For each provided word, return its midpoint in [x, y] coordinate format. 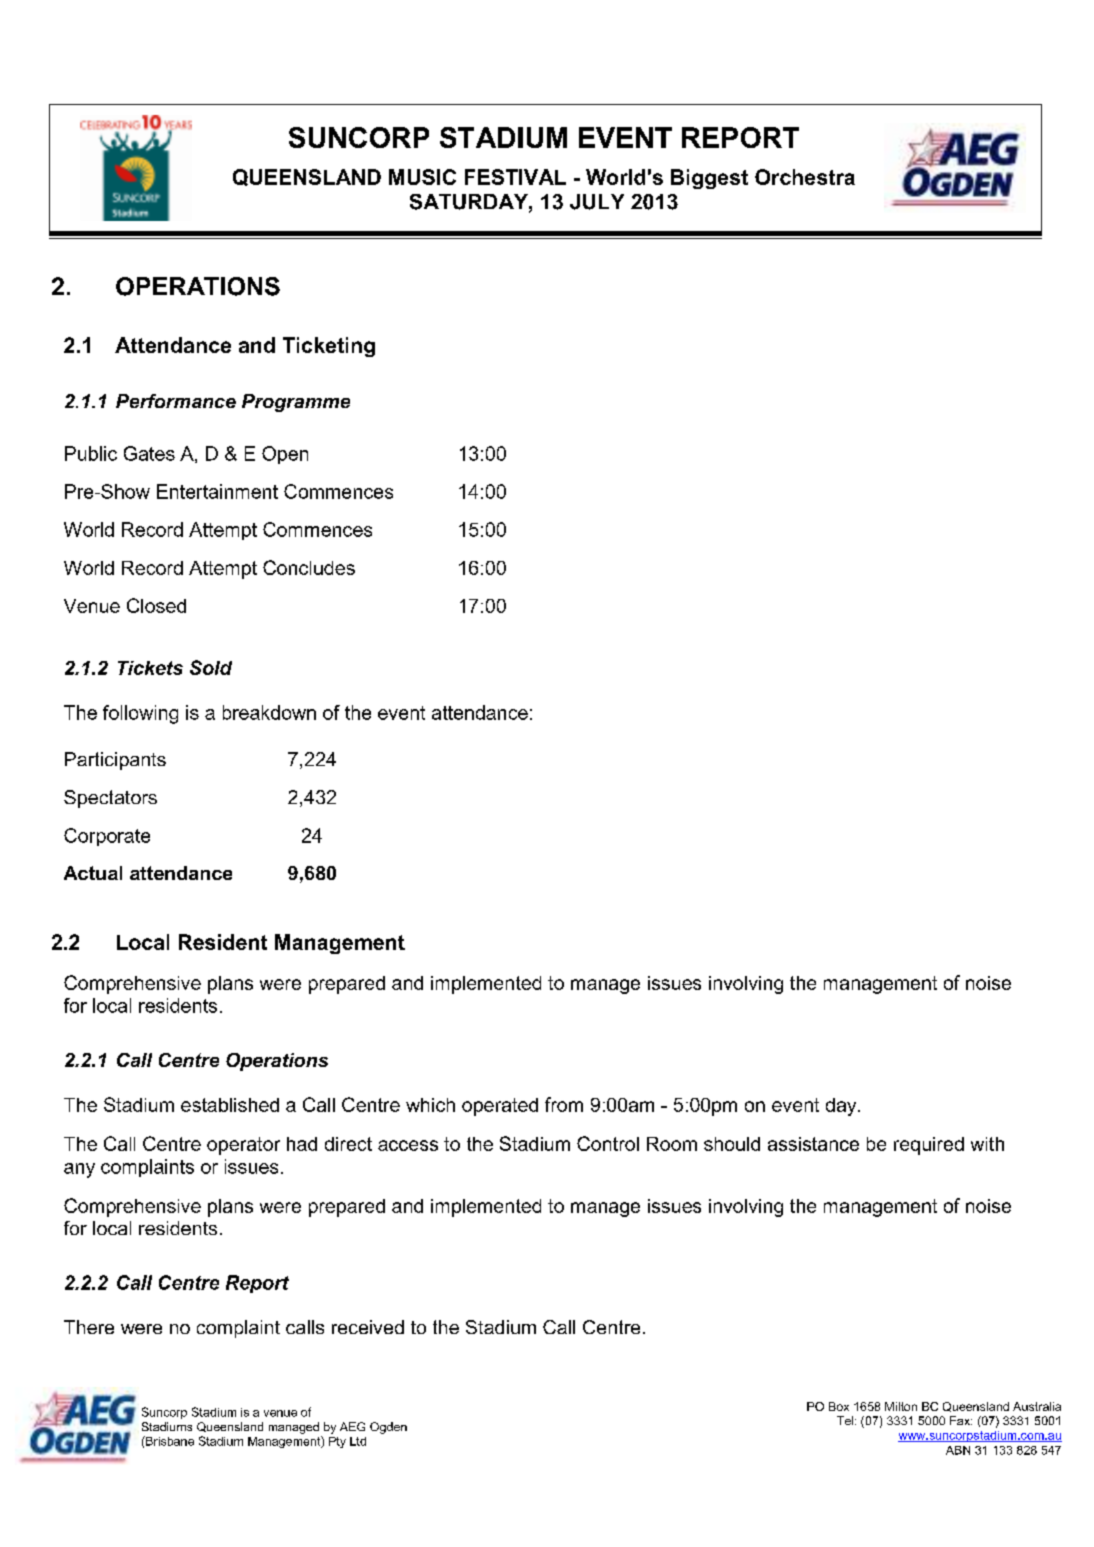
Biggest [709, 179]
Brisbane [169, 1441]
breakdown [269, 712]
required [929, 1146]
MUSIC [422, 177]
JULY [597, 202]
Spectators [110, 799]
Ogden [388, 1428]
